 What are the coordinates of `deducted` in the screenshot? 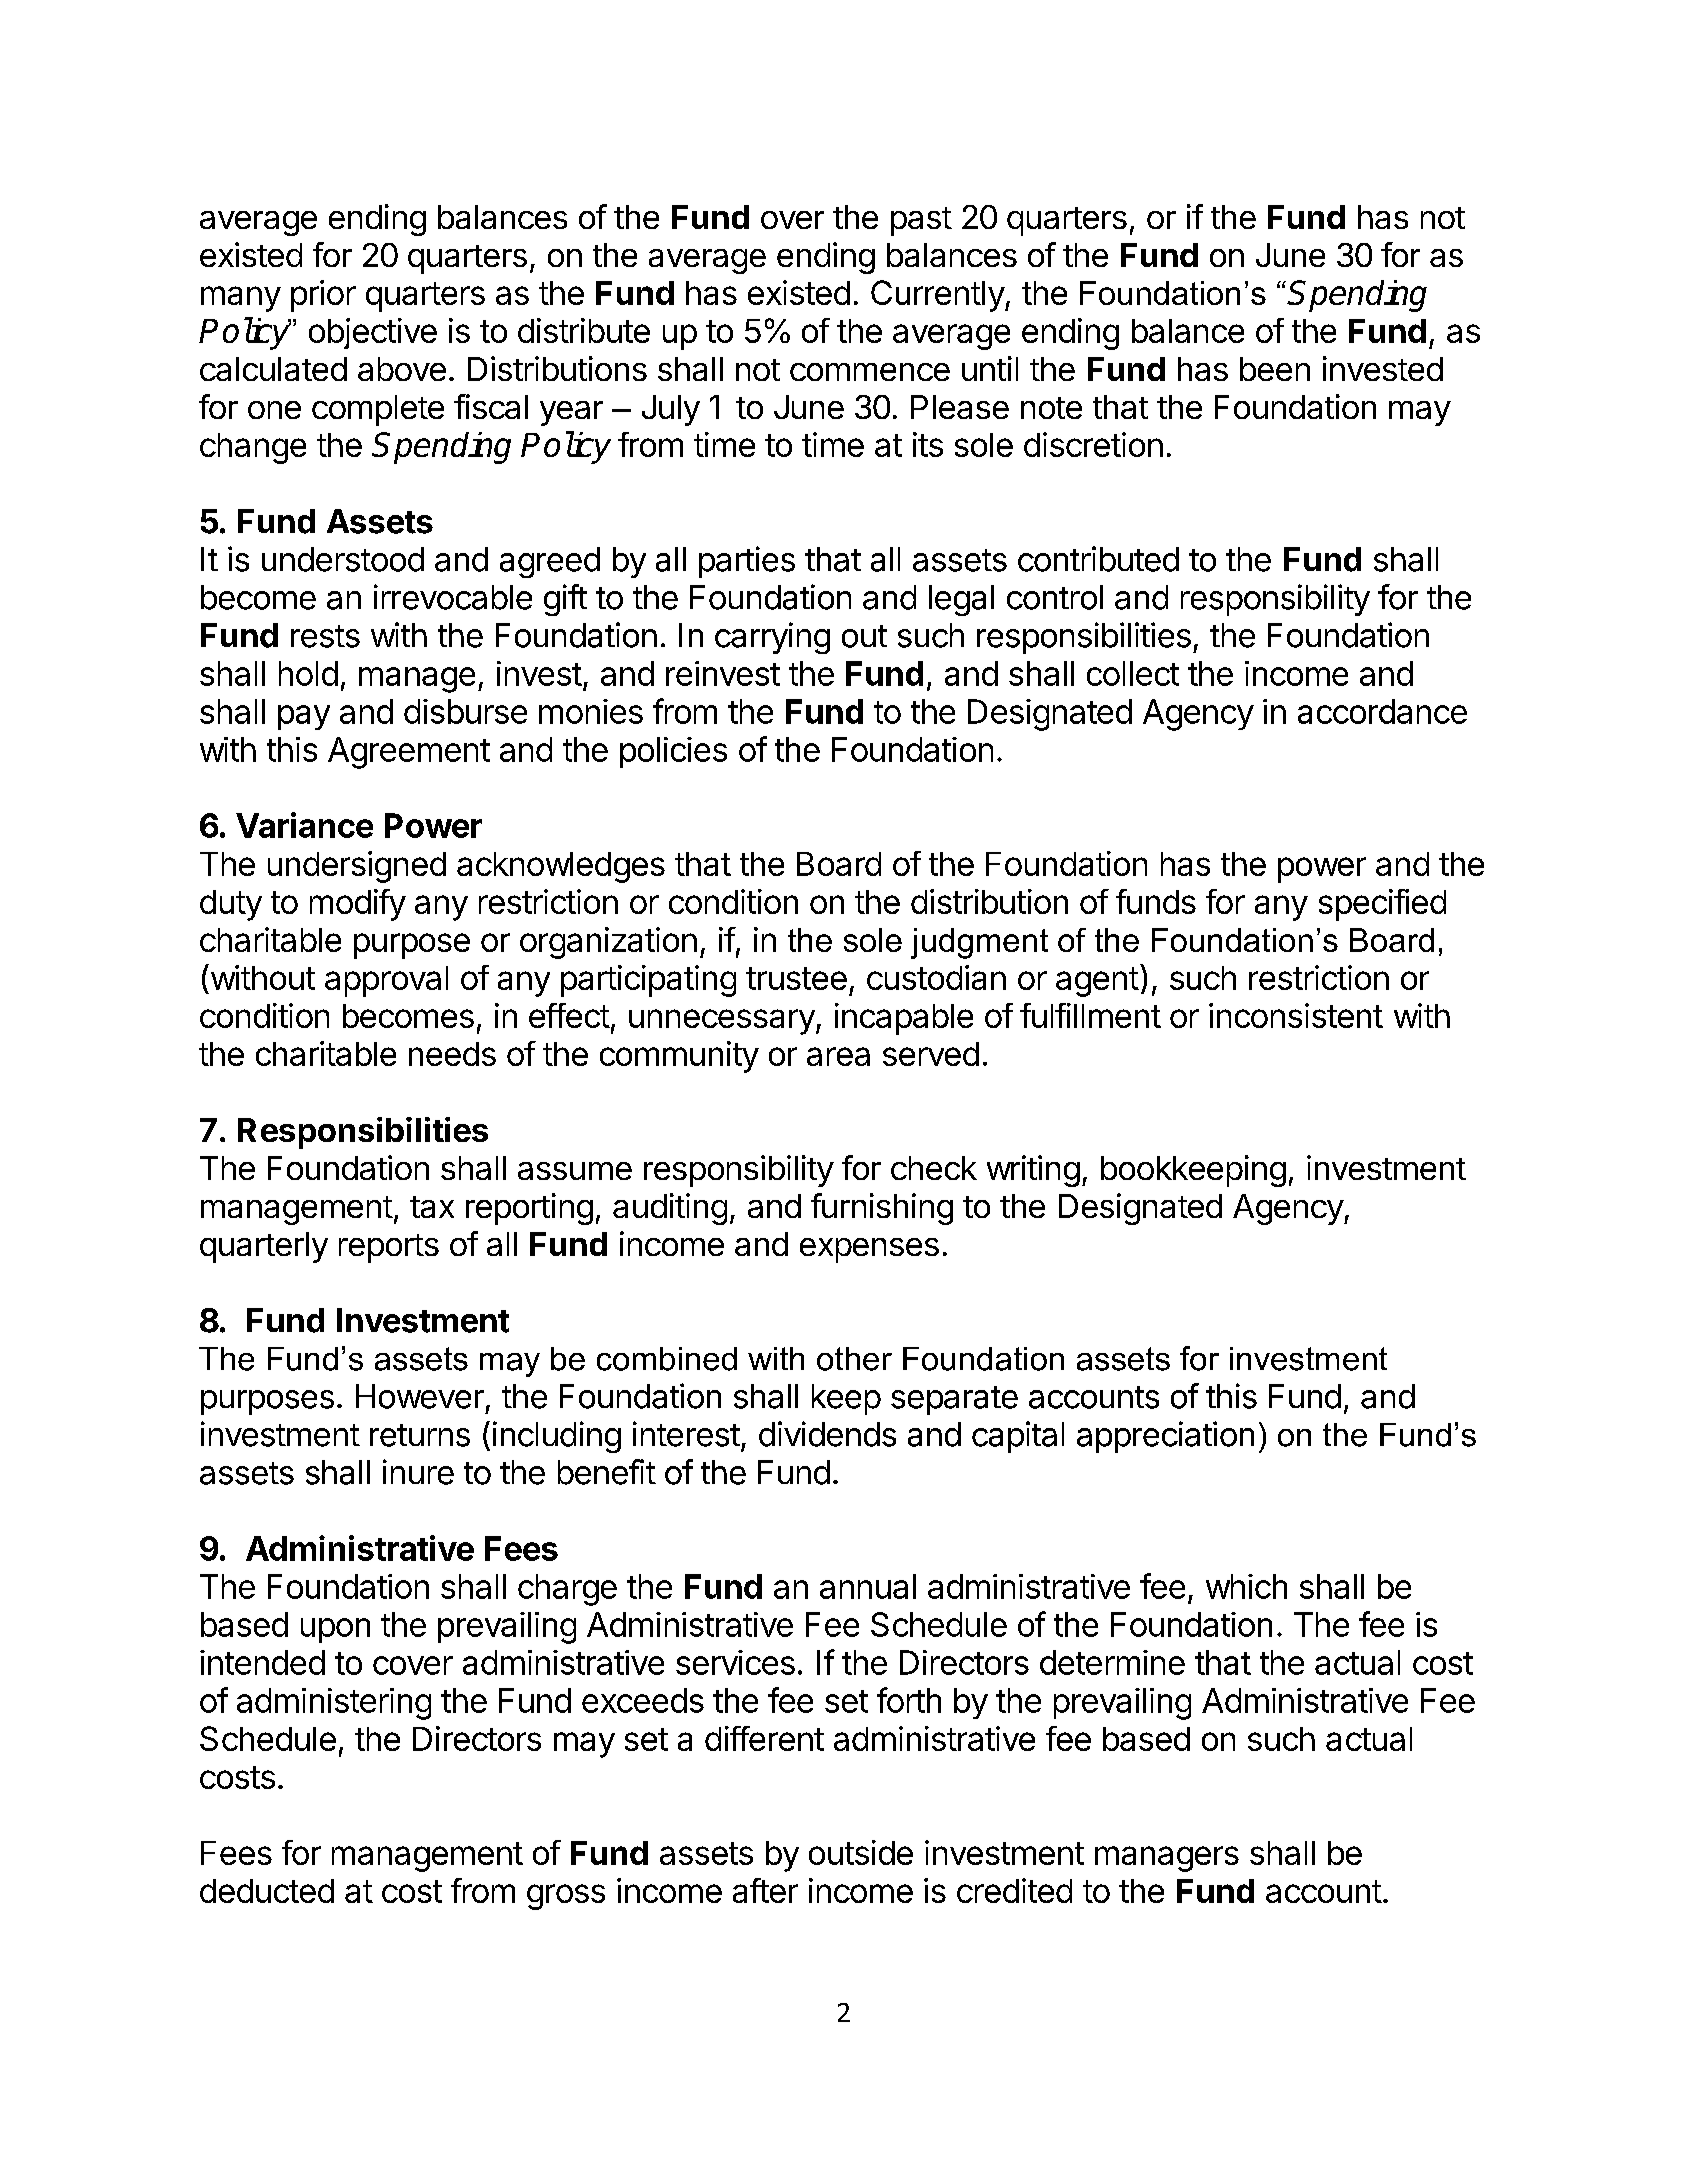 It's located at (267, 1891).
